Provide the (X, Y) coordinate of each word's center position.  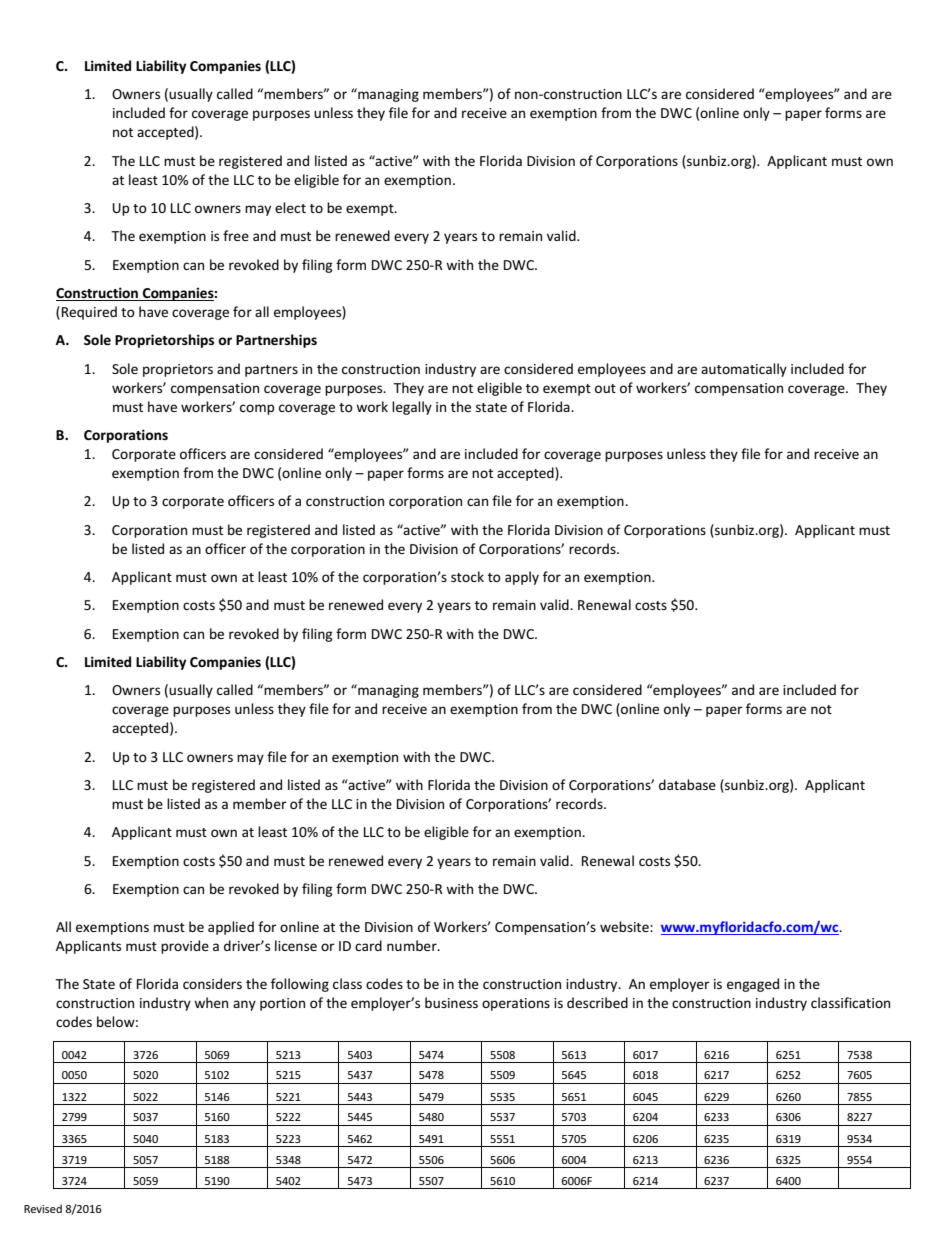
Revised (43, 1208)
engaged (753, 985)
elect (290, 207)
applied (231, 928)
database (687, 784)
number (413, 945)
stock (467, 576)
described (597, 1002)
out (605, 388)
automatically (744, 370)
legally (412, 408)
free (236, 235)
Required (89, 313)
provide (185, 947)
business (451, 1002)
